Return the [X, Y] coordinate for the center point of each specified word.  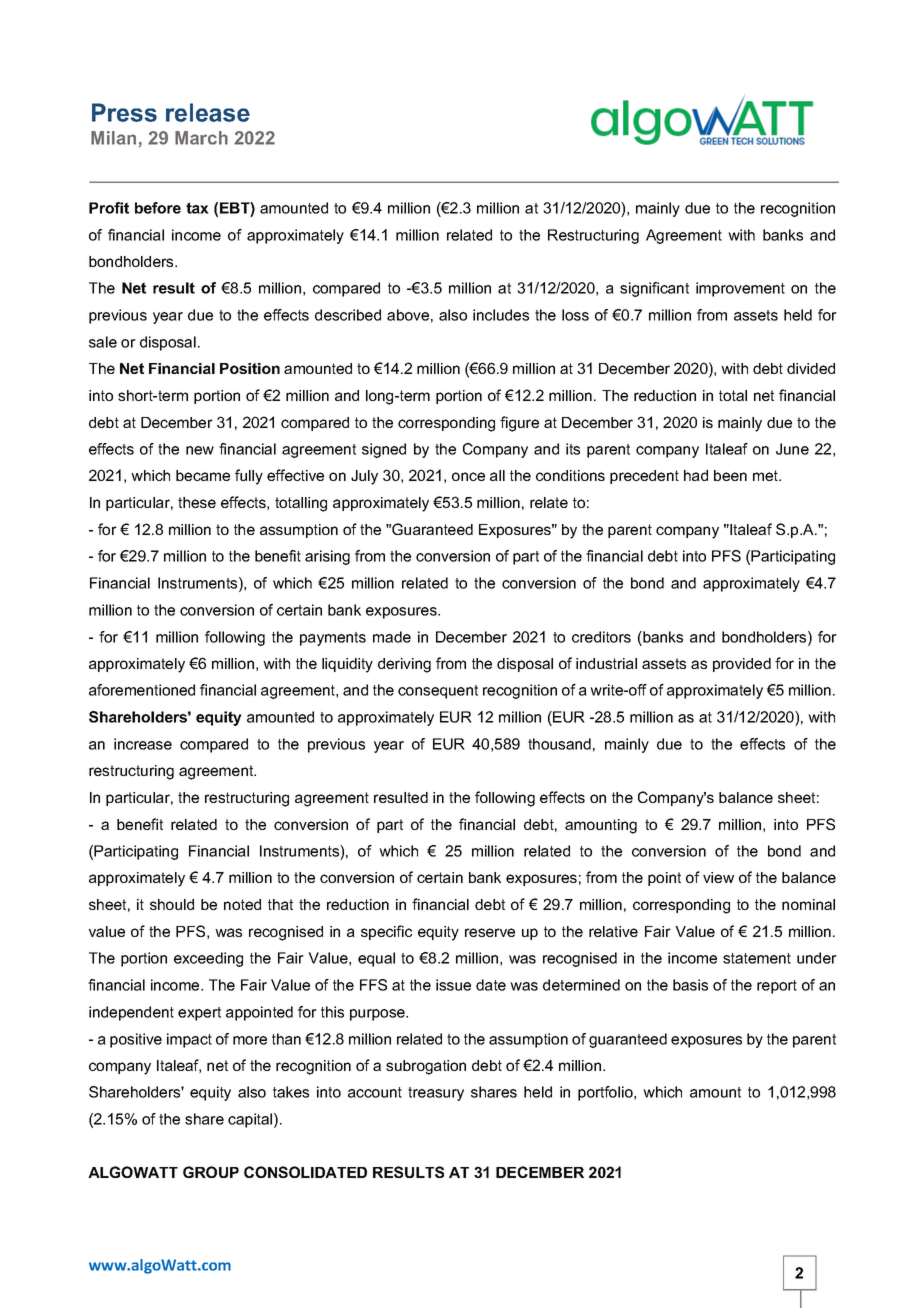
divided [811, 368]
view [718, 877]
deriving [404, 665]
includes [501, 315]
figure [519, 424]
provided [742, 665]
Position [250, 368]
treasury [436, 1094]
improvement [740, 289]
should [172, 904]
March [201, 138]
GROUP [211, 1172]
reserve [490, 932]
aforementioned [142, 690]
